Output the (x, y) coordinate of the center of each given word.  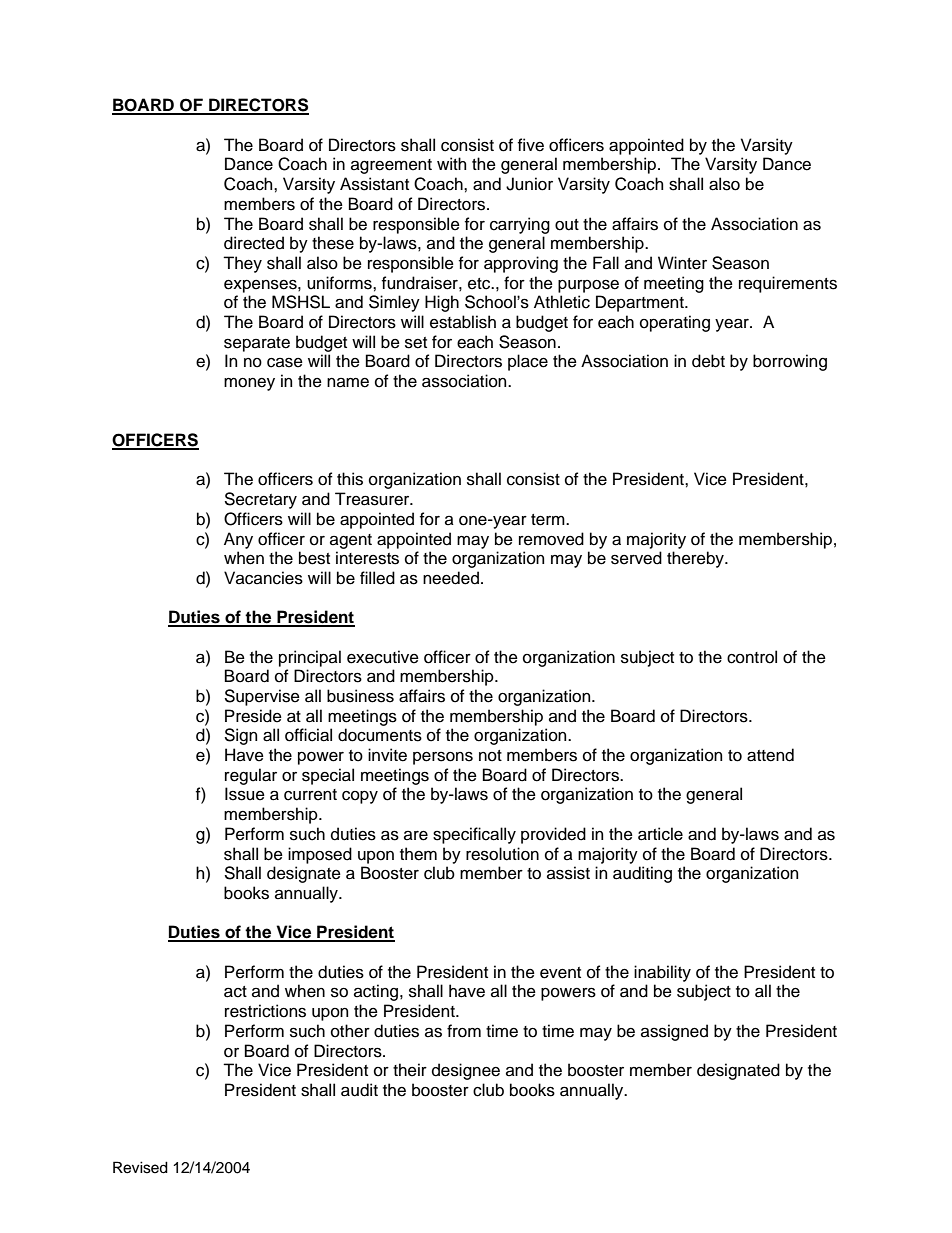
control (752, 657)
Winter (682, 263)
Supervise (262, 697)
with (451, 163)
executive (383, 657)
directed (254, 243)
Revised (140, 1167)
